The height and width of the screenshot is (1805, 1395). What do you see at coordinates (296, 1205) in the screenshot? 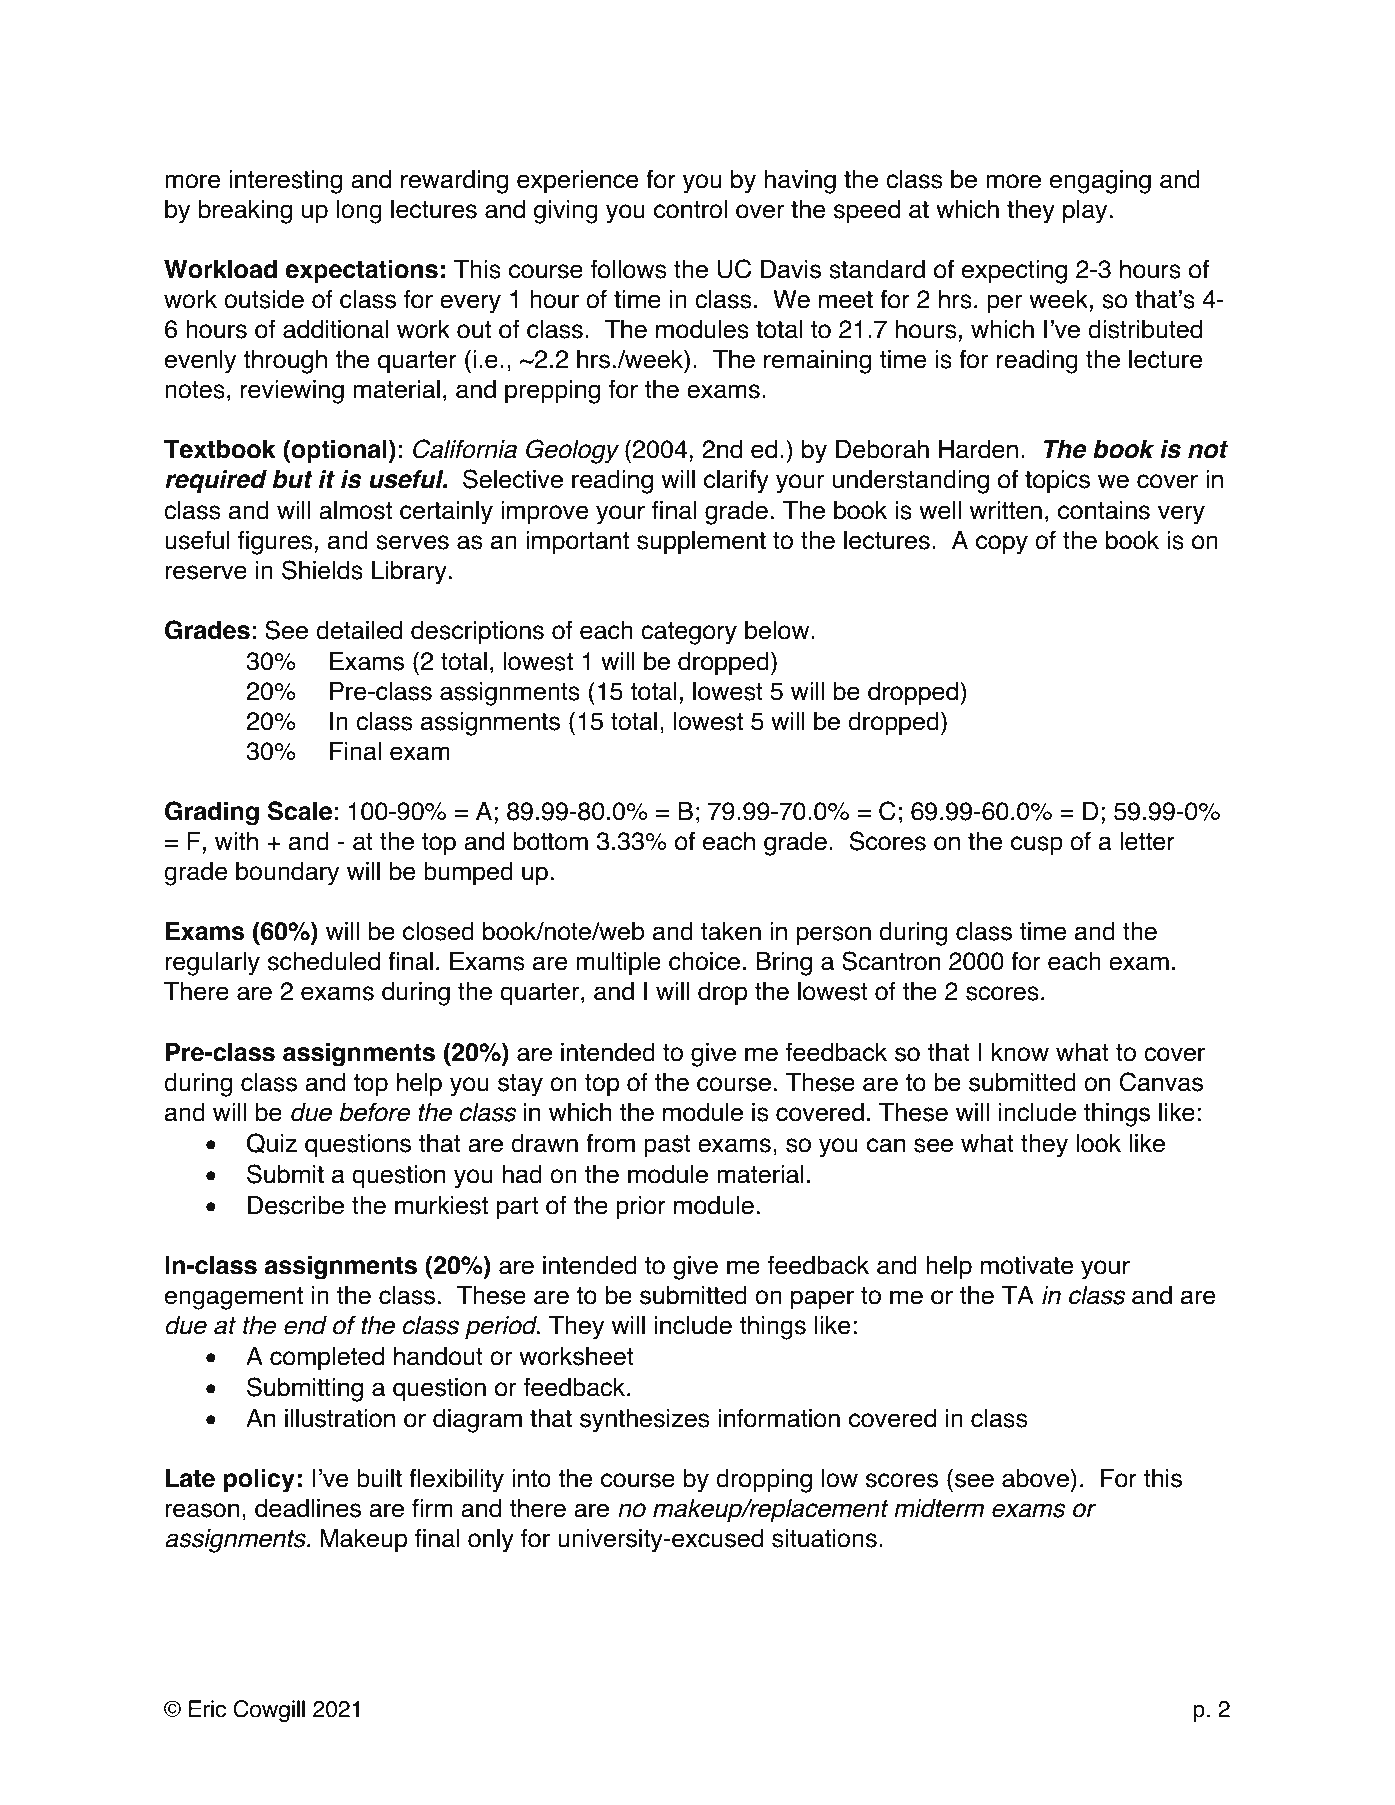
I see `Describe` at bounding box center [296, 1205].
